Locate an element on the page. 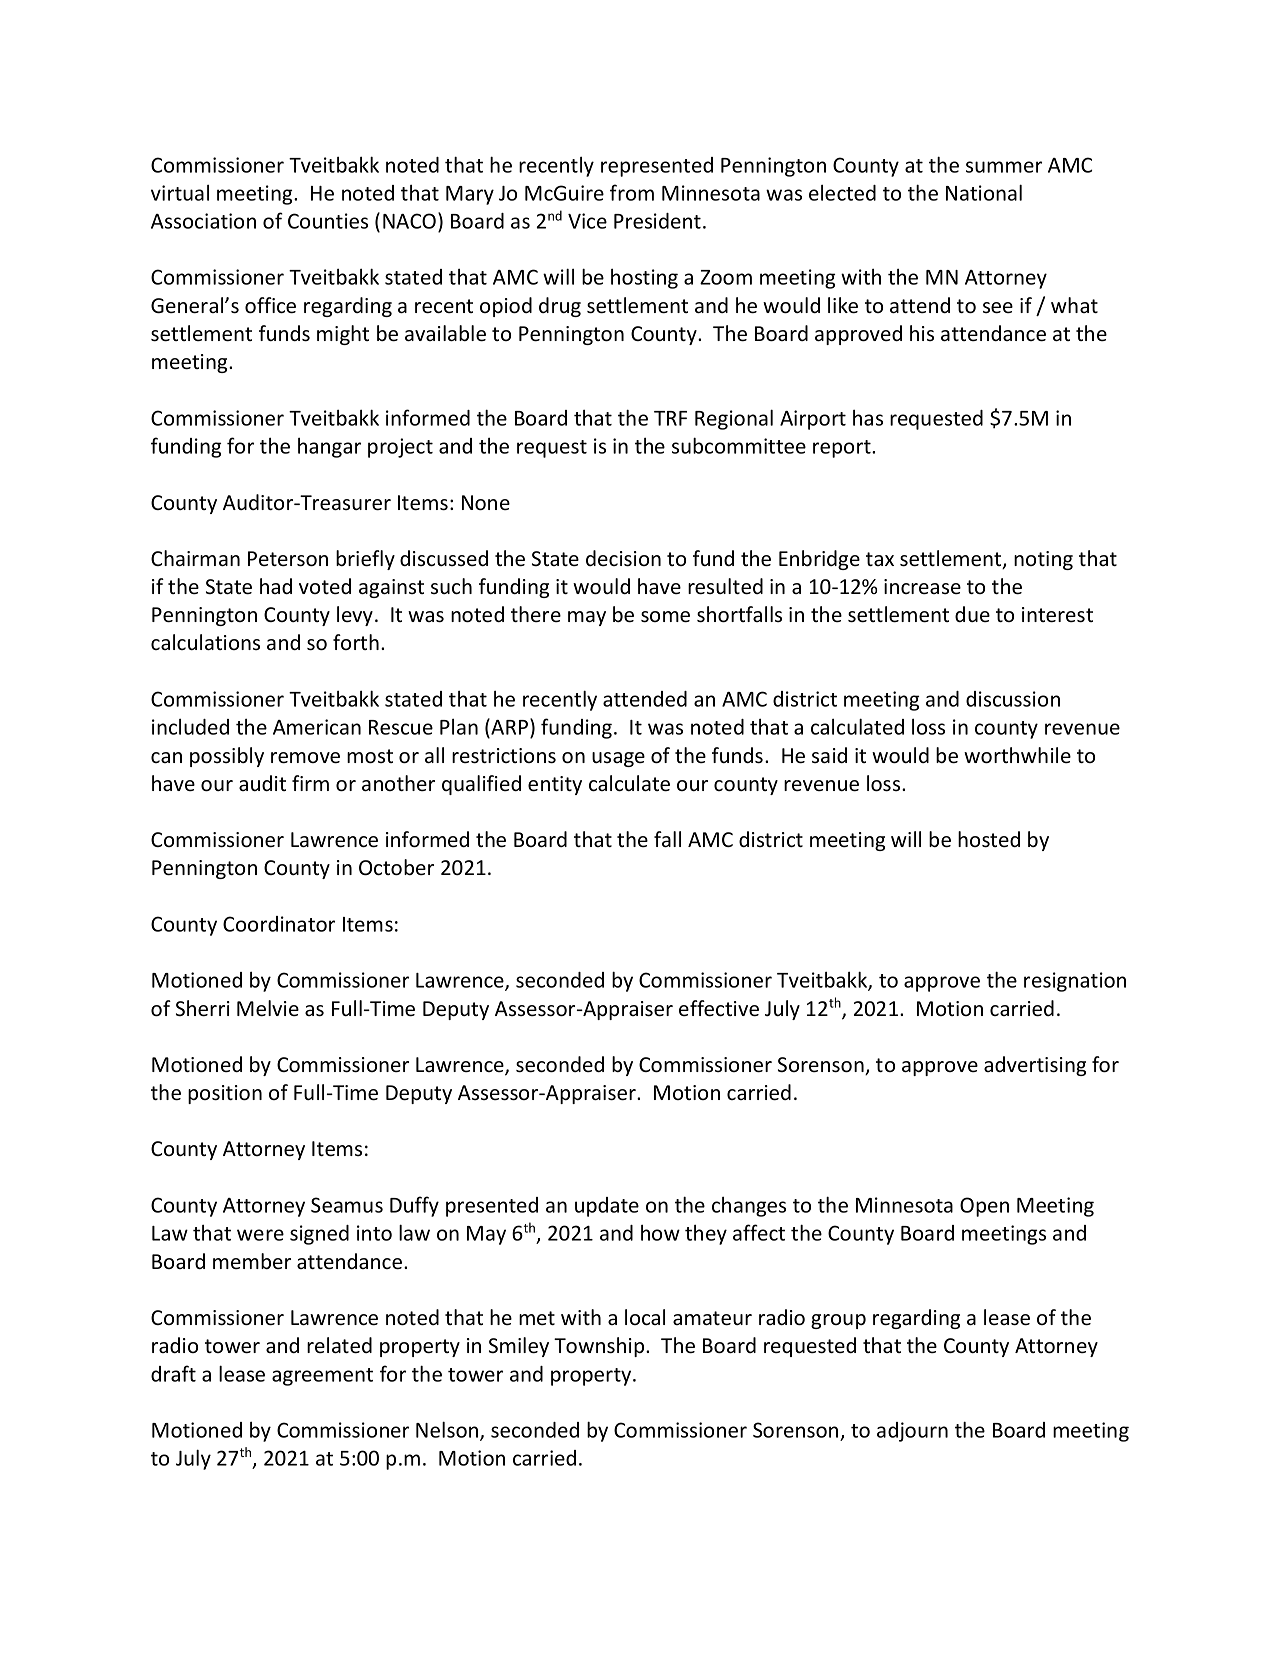 Image resolution: width=1281 pixels, height=1658 pixels. group is located at coordinates (838, 1321).
